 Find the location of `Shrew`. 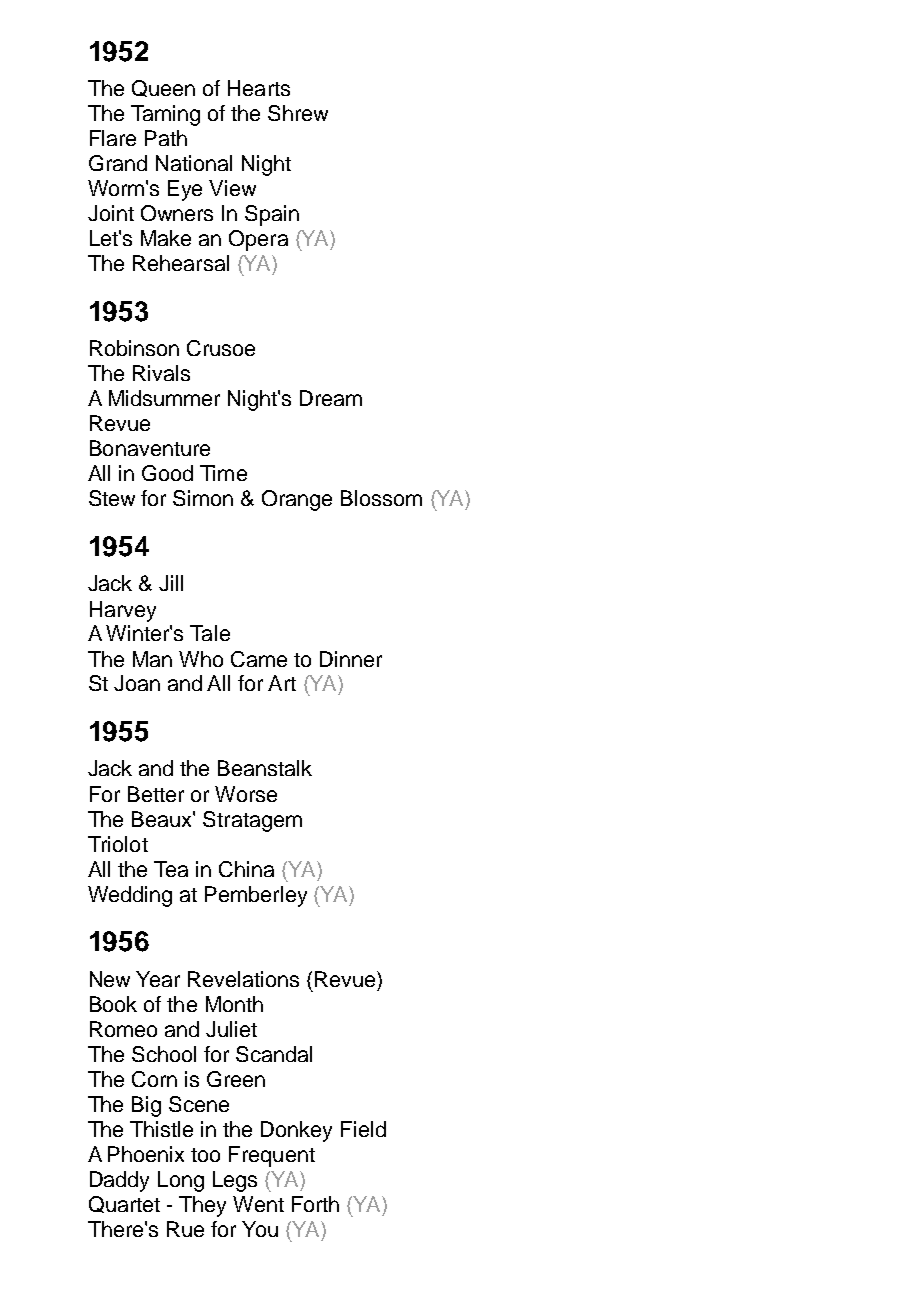

Shrew is located at coordinates (298, 113).
